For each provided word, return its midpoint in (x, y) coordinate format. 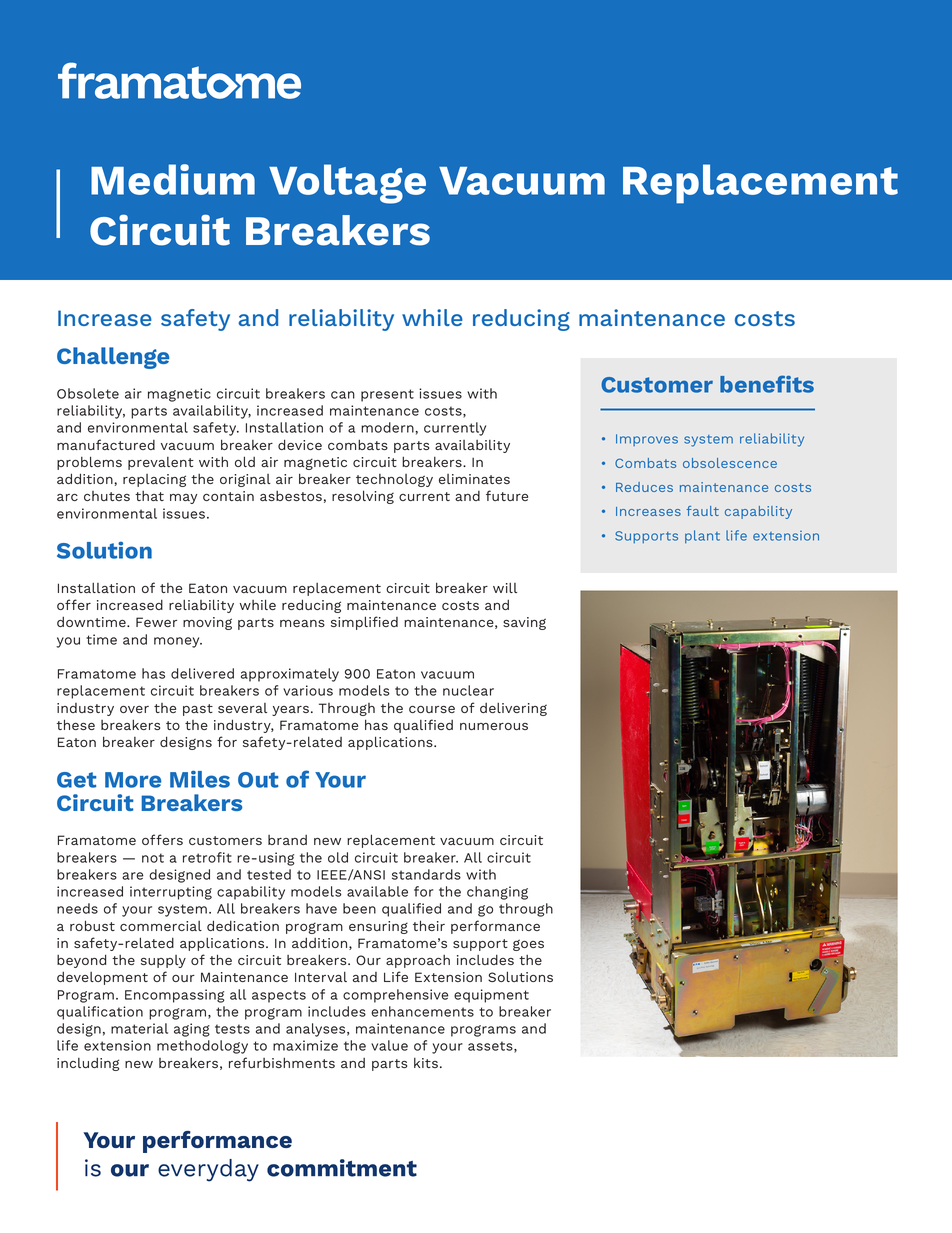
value (389, 1045)
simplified (364, 623)
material (139, 1028)
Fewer (156, 622)
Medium (173, 179)
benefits (767, 384)
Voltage (347, 184)
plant (702, 536)
